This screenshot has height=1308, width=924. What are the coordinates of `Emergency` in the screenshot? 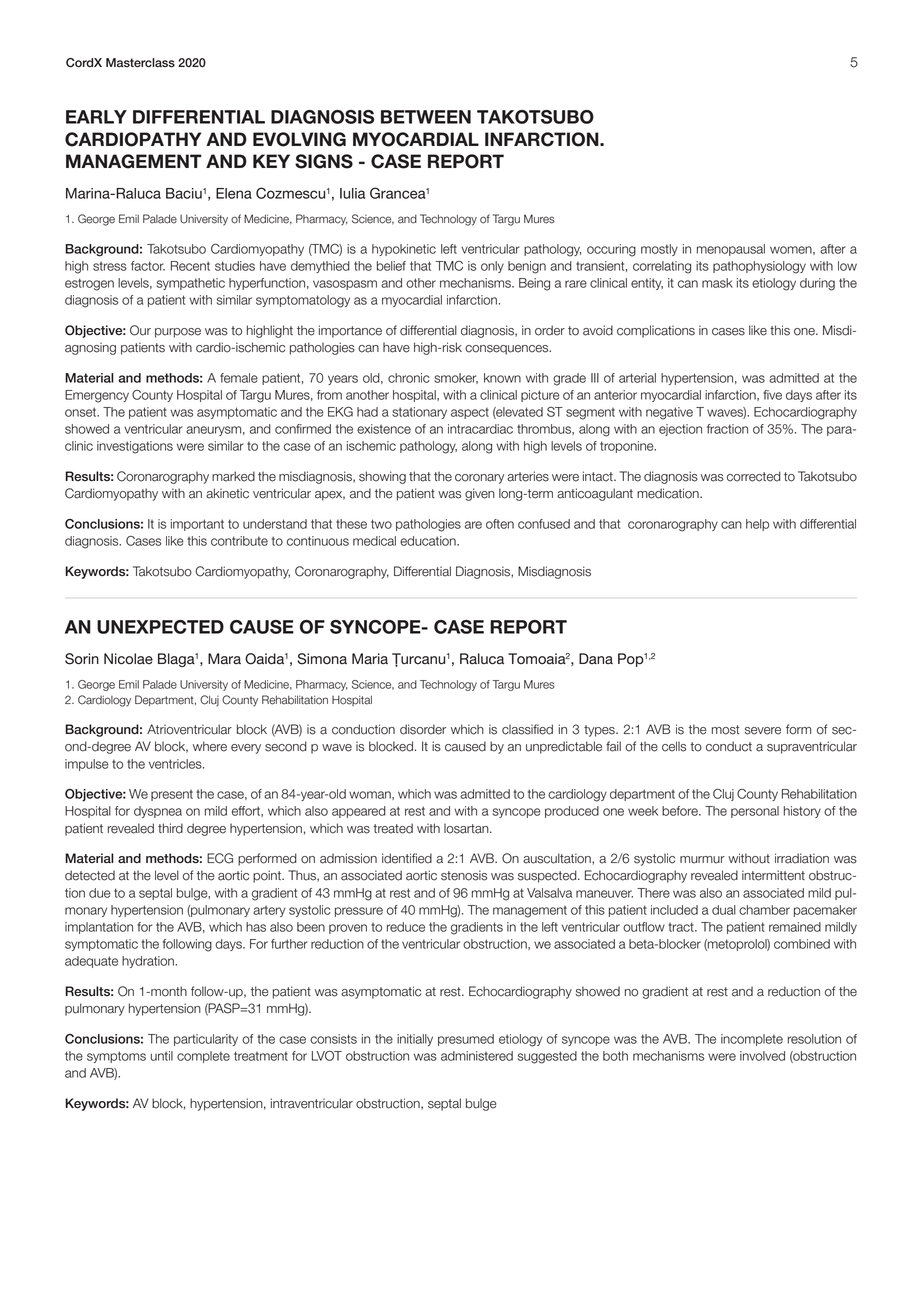 It's located at (97, 396).
